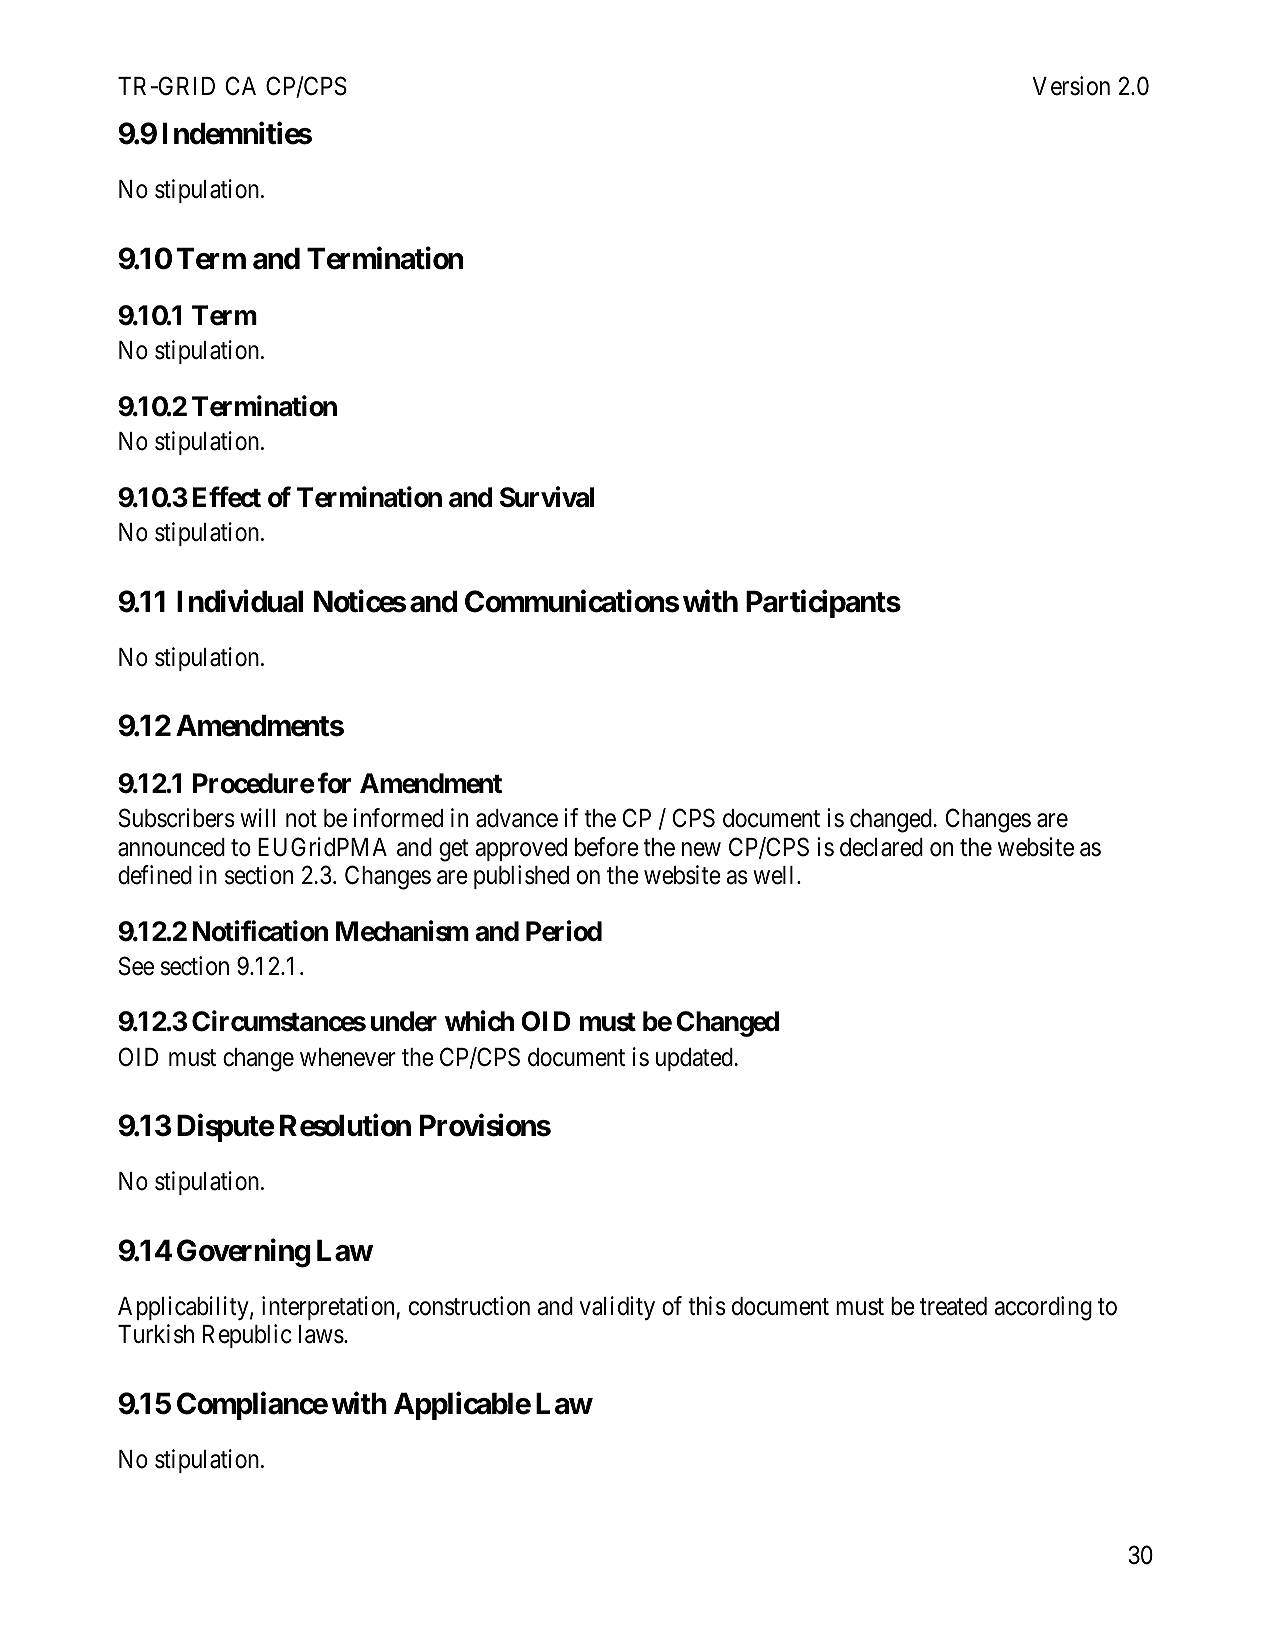 The height and width of the screenshot is (1644, 1270). What do you see at coordinates (227, 497) in the screenshot?
I see `Effect` at bounding box center [227, 497].
